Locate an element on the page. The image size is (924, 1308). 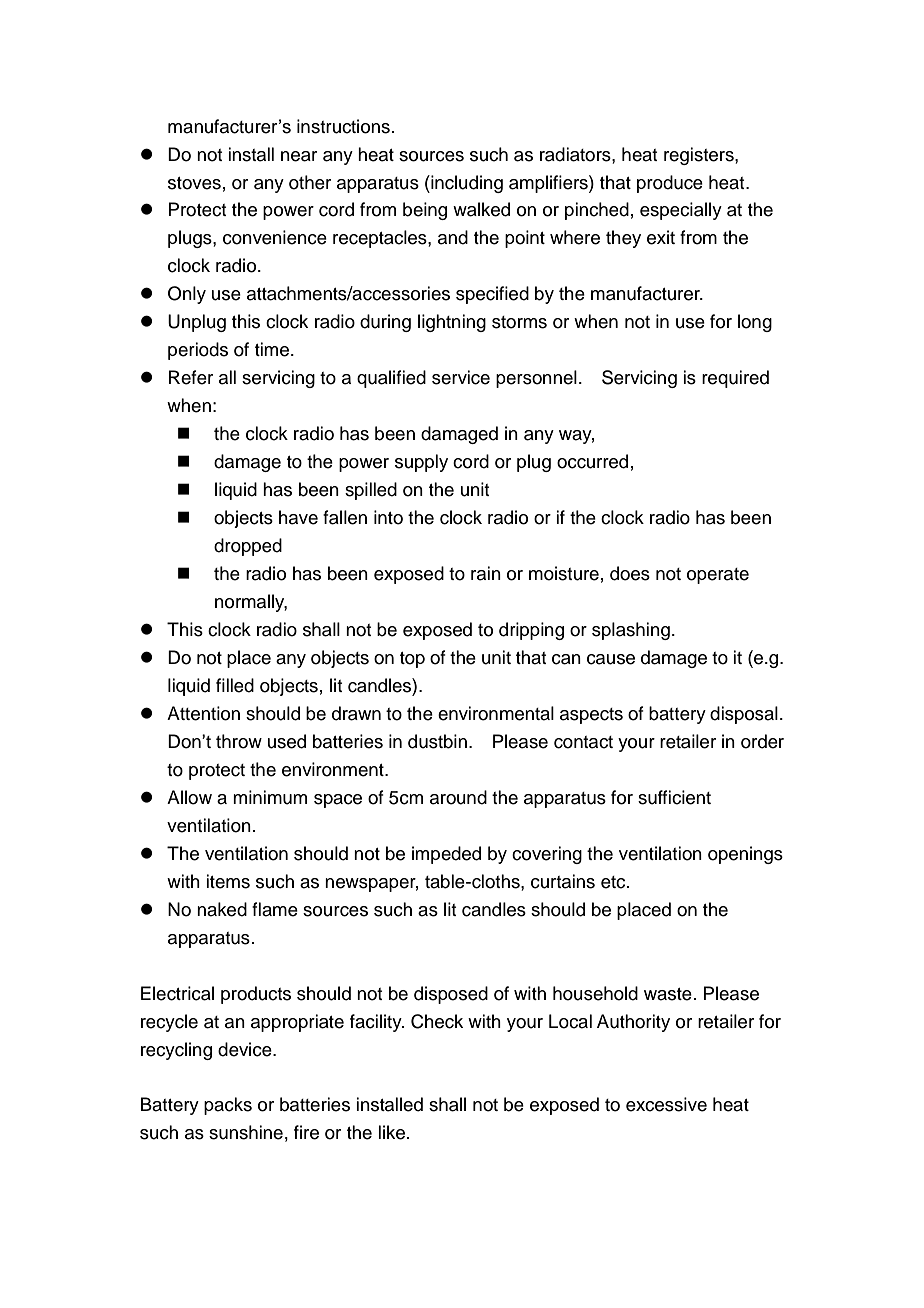
service is located at coordinates (461, 377).
